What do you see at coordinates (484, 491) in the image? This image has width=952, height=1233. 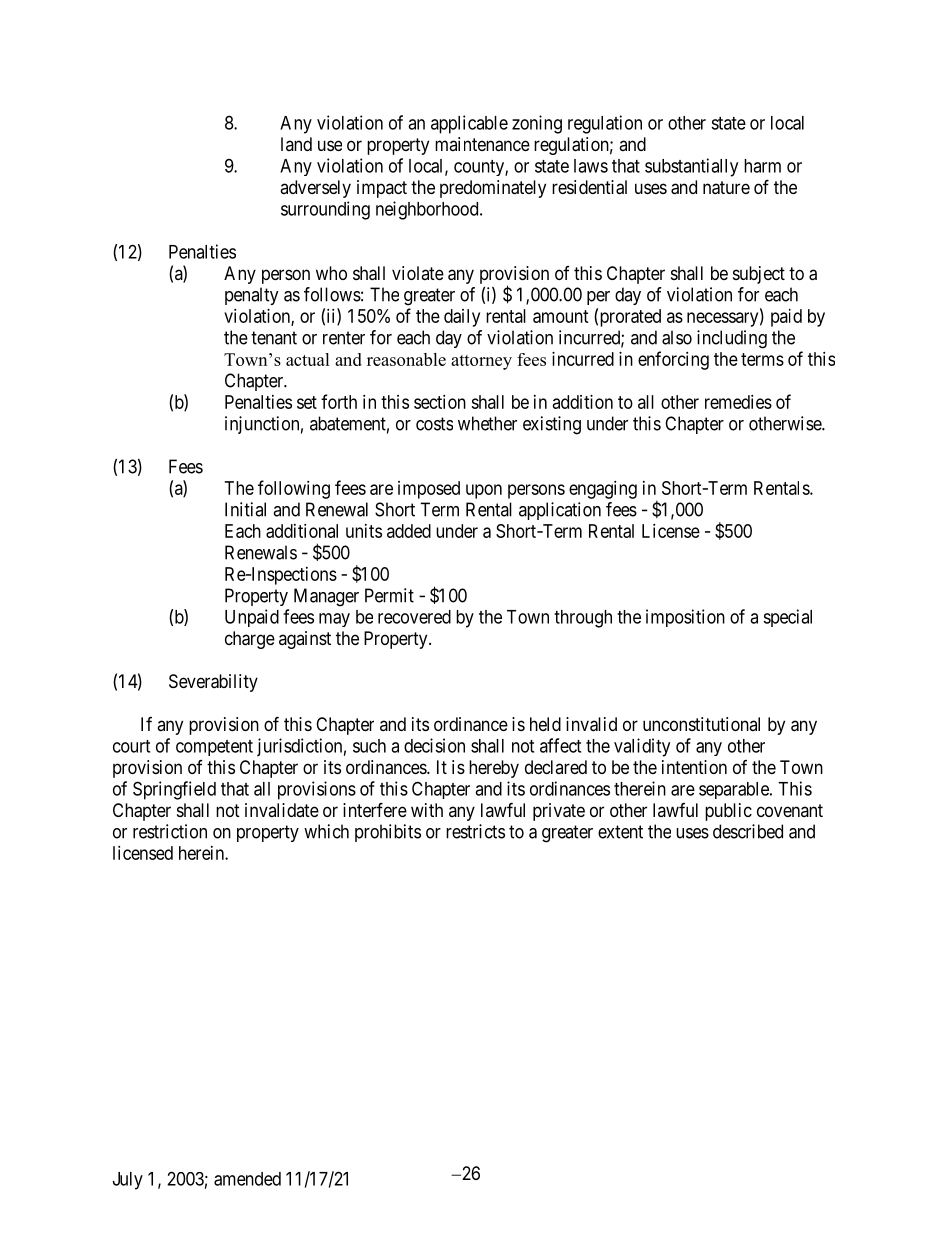 I see `upon` at bounding box center [484, 491].
